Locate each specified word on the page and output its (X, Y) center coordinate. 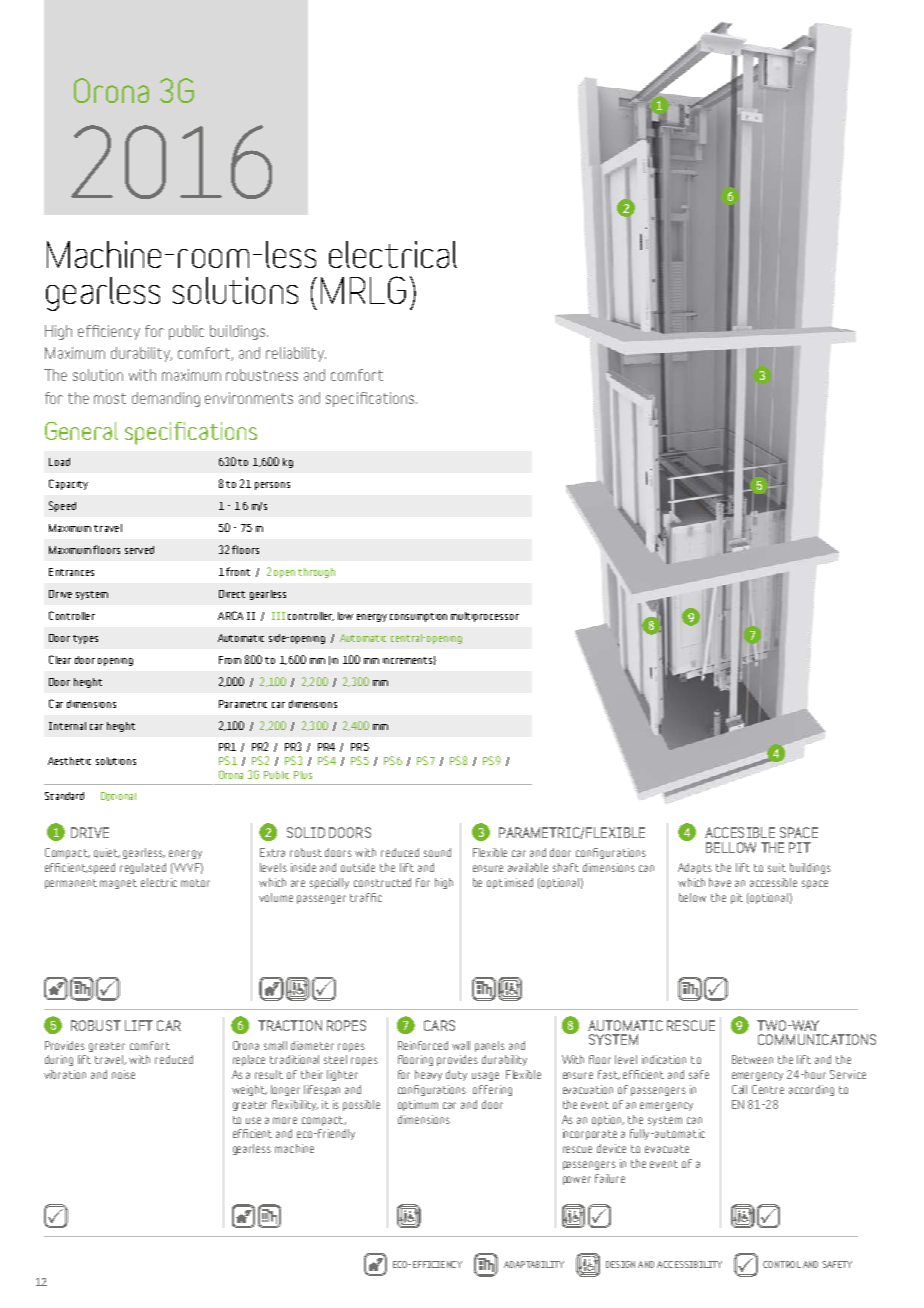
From (230, 660)
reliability (296, 354)
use (253, 1120)
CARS (439, 1025)
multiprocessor (485, 617)
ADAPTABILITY (534, 1264)
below (692, 897)
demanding (166, 399)
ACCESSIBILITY (689, 1264)
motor (195, 883)
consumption (418, 617)
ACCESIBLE (740, 832)
